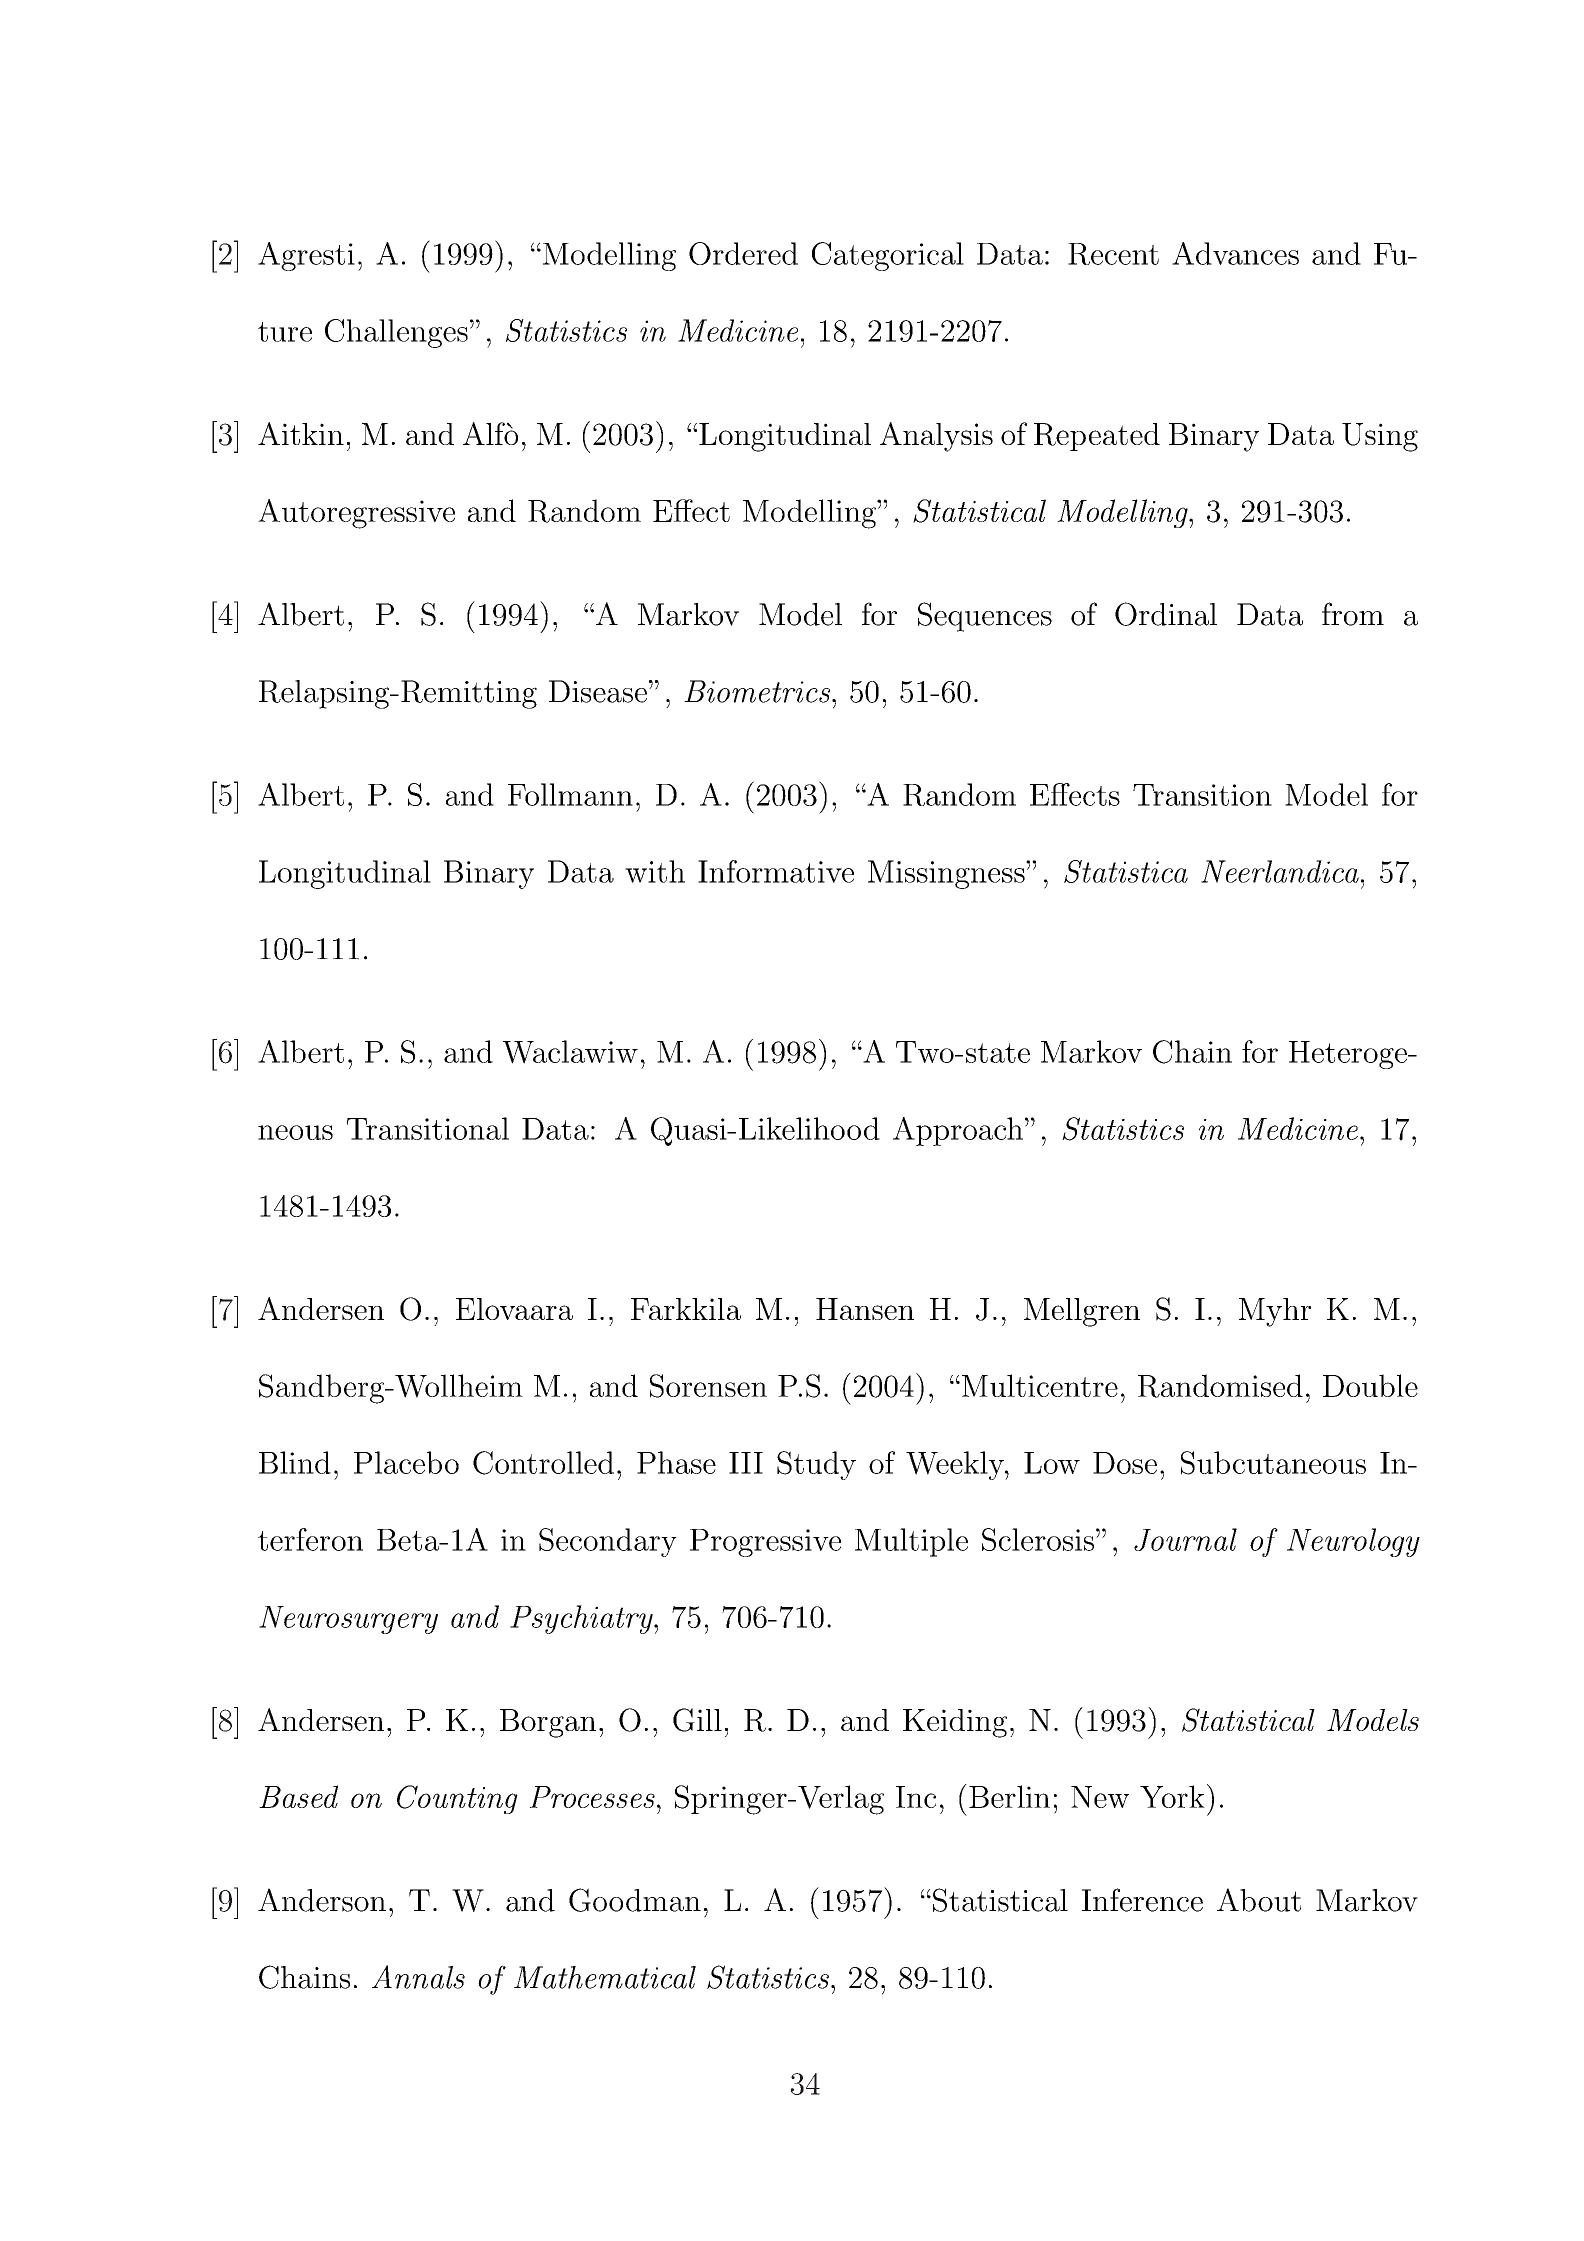 This screenshot has height=2241, width=1584. Describe the element at coordinates (406, 1462) in the screenshot. I see `Placebo` at that location.
